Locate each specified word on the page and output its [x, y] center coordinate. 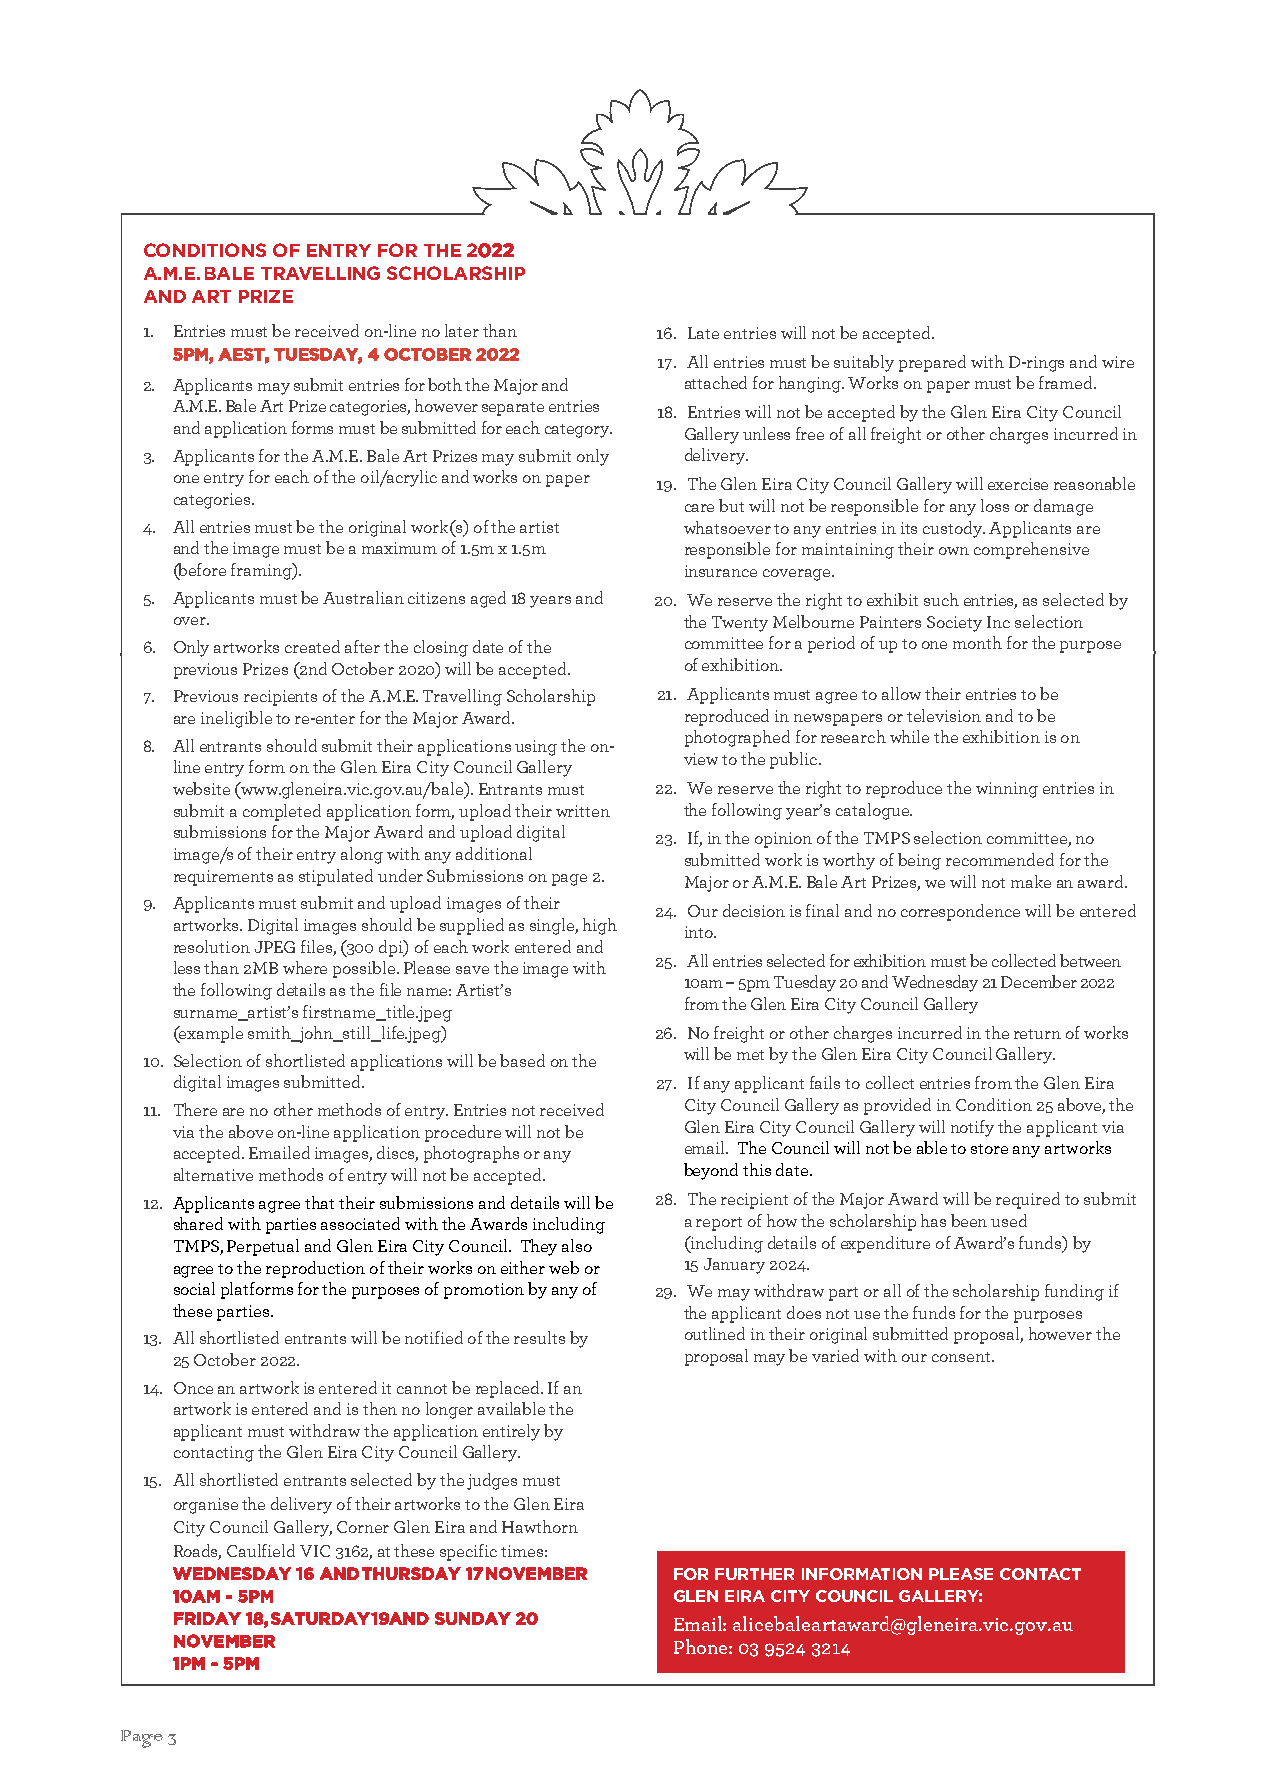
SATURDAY [321, 1618]
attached [716, 382]
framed [1067, 382]
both [445, 384]
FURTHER [754, 1574]
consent [962, 1357]
